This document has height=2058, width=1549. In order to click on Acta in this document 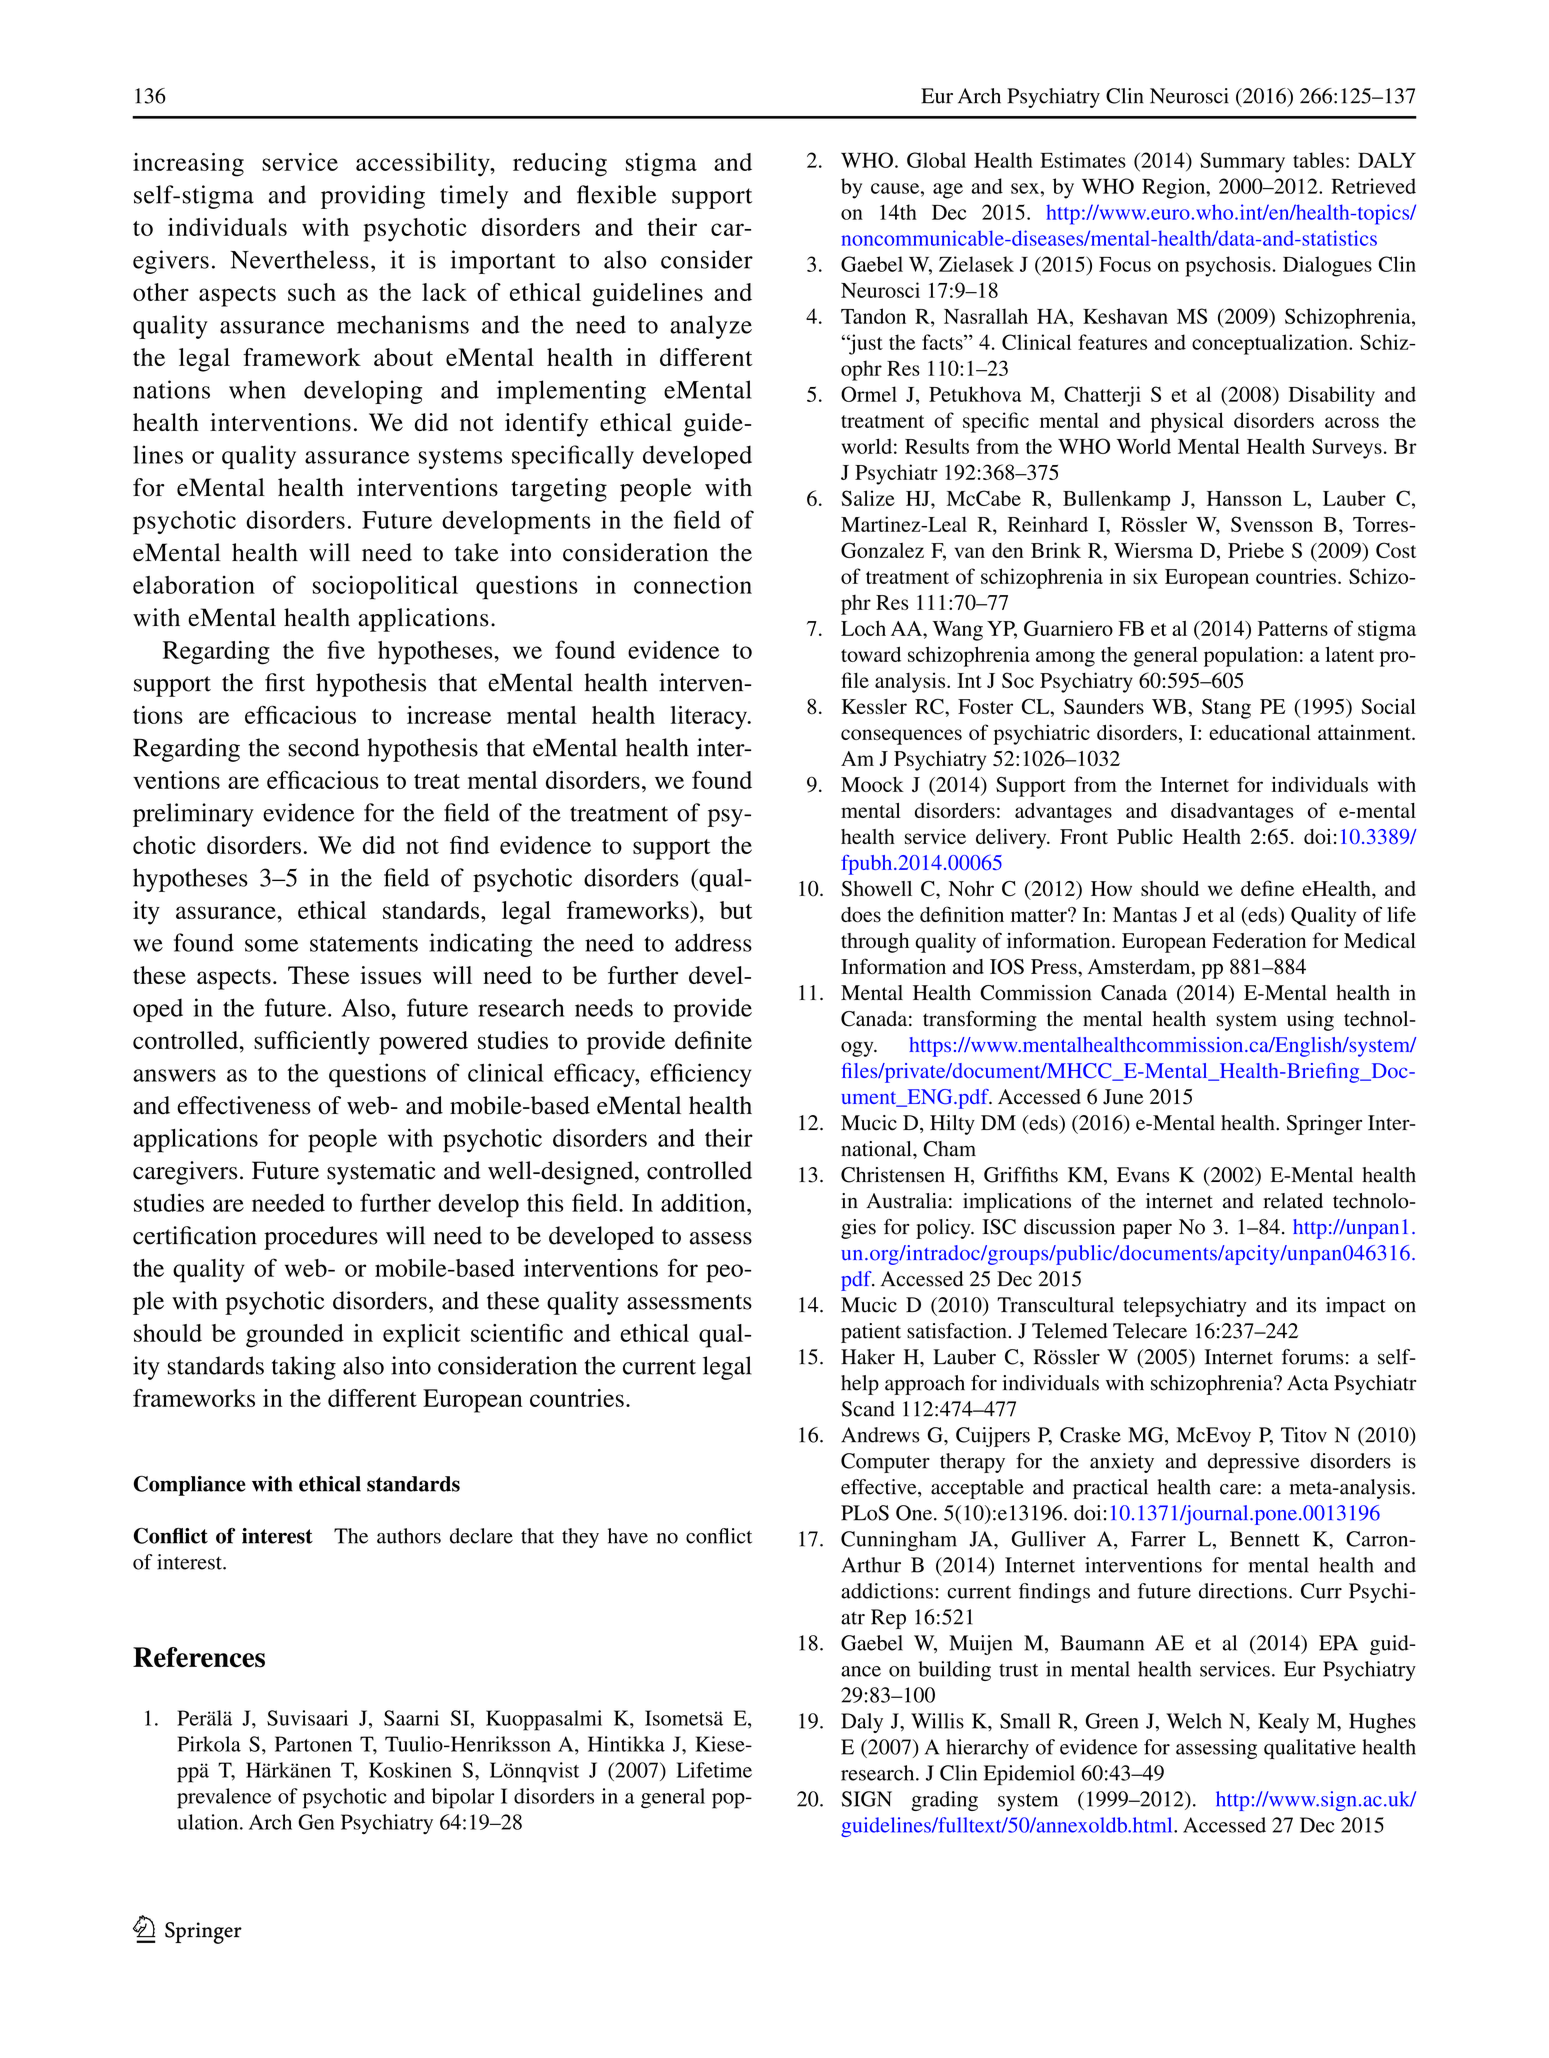, I will do `click(1308, 1383)`.
